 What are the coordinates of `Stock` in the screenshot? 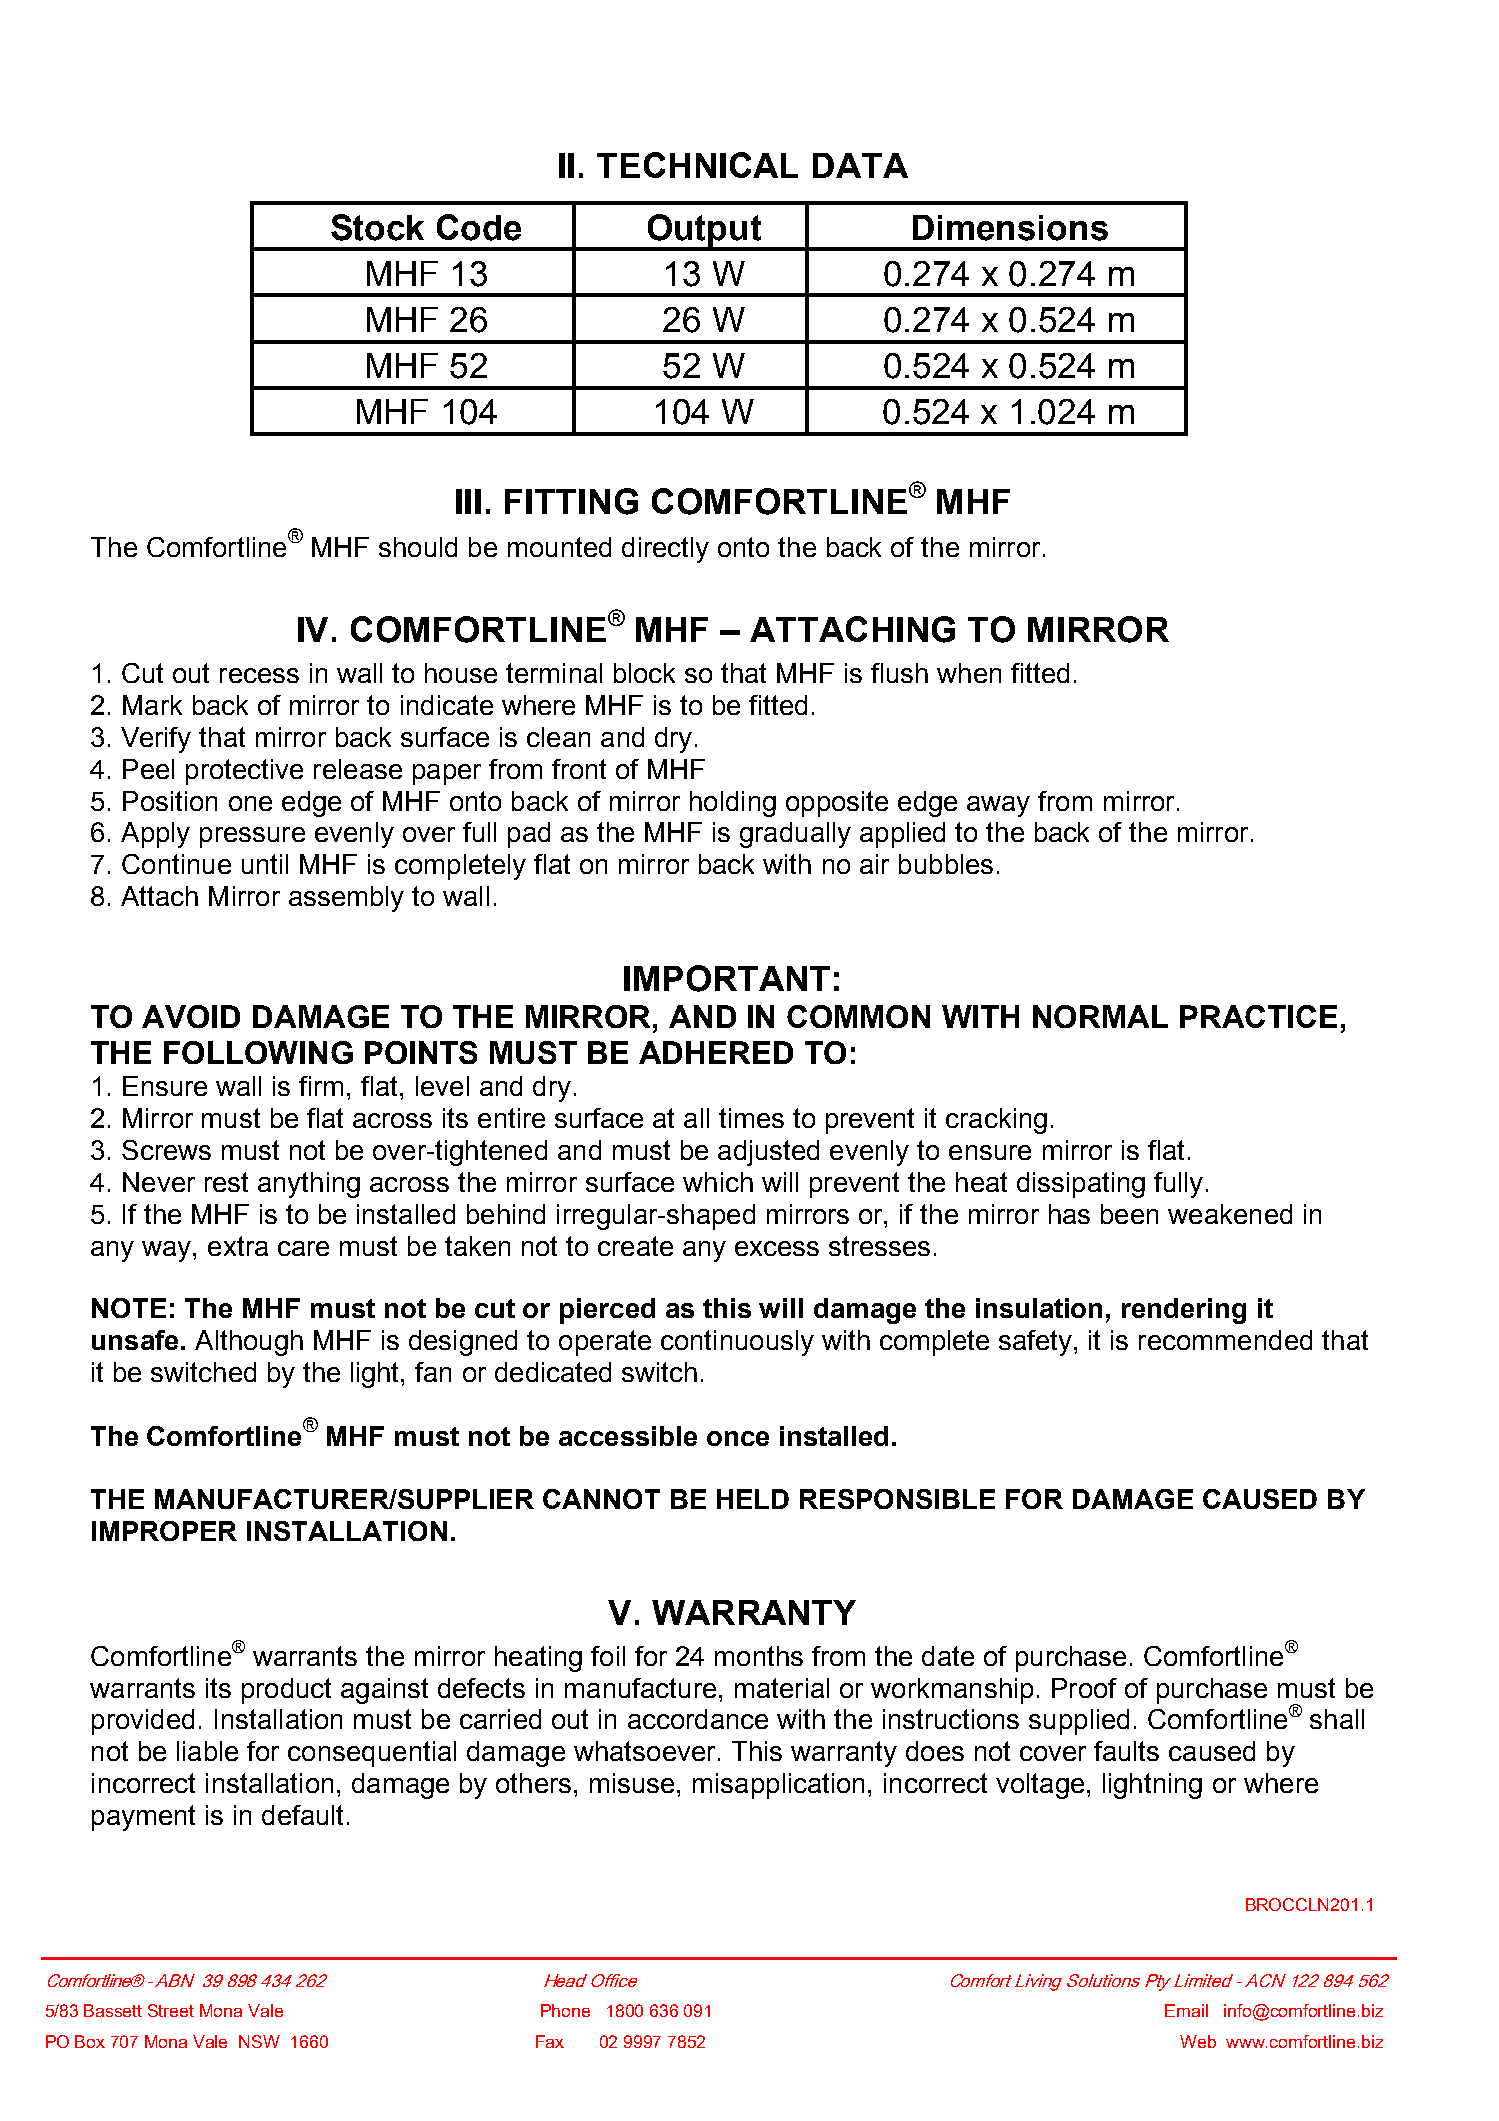 It's located at (377, 227).
